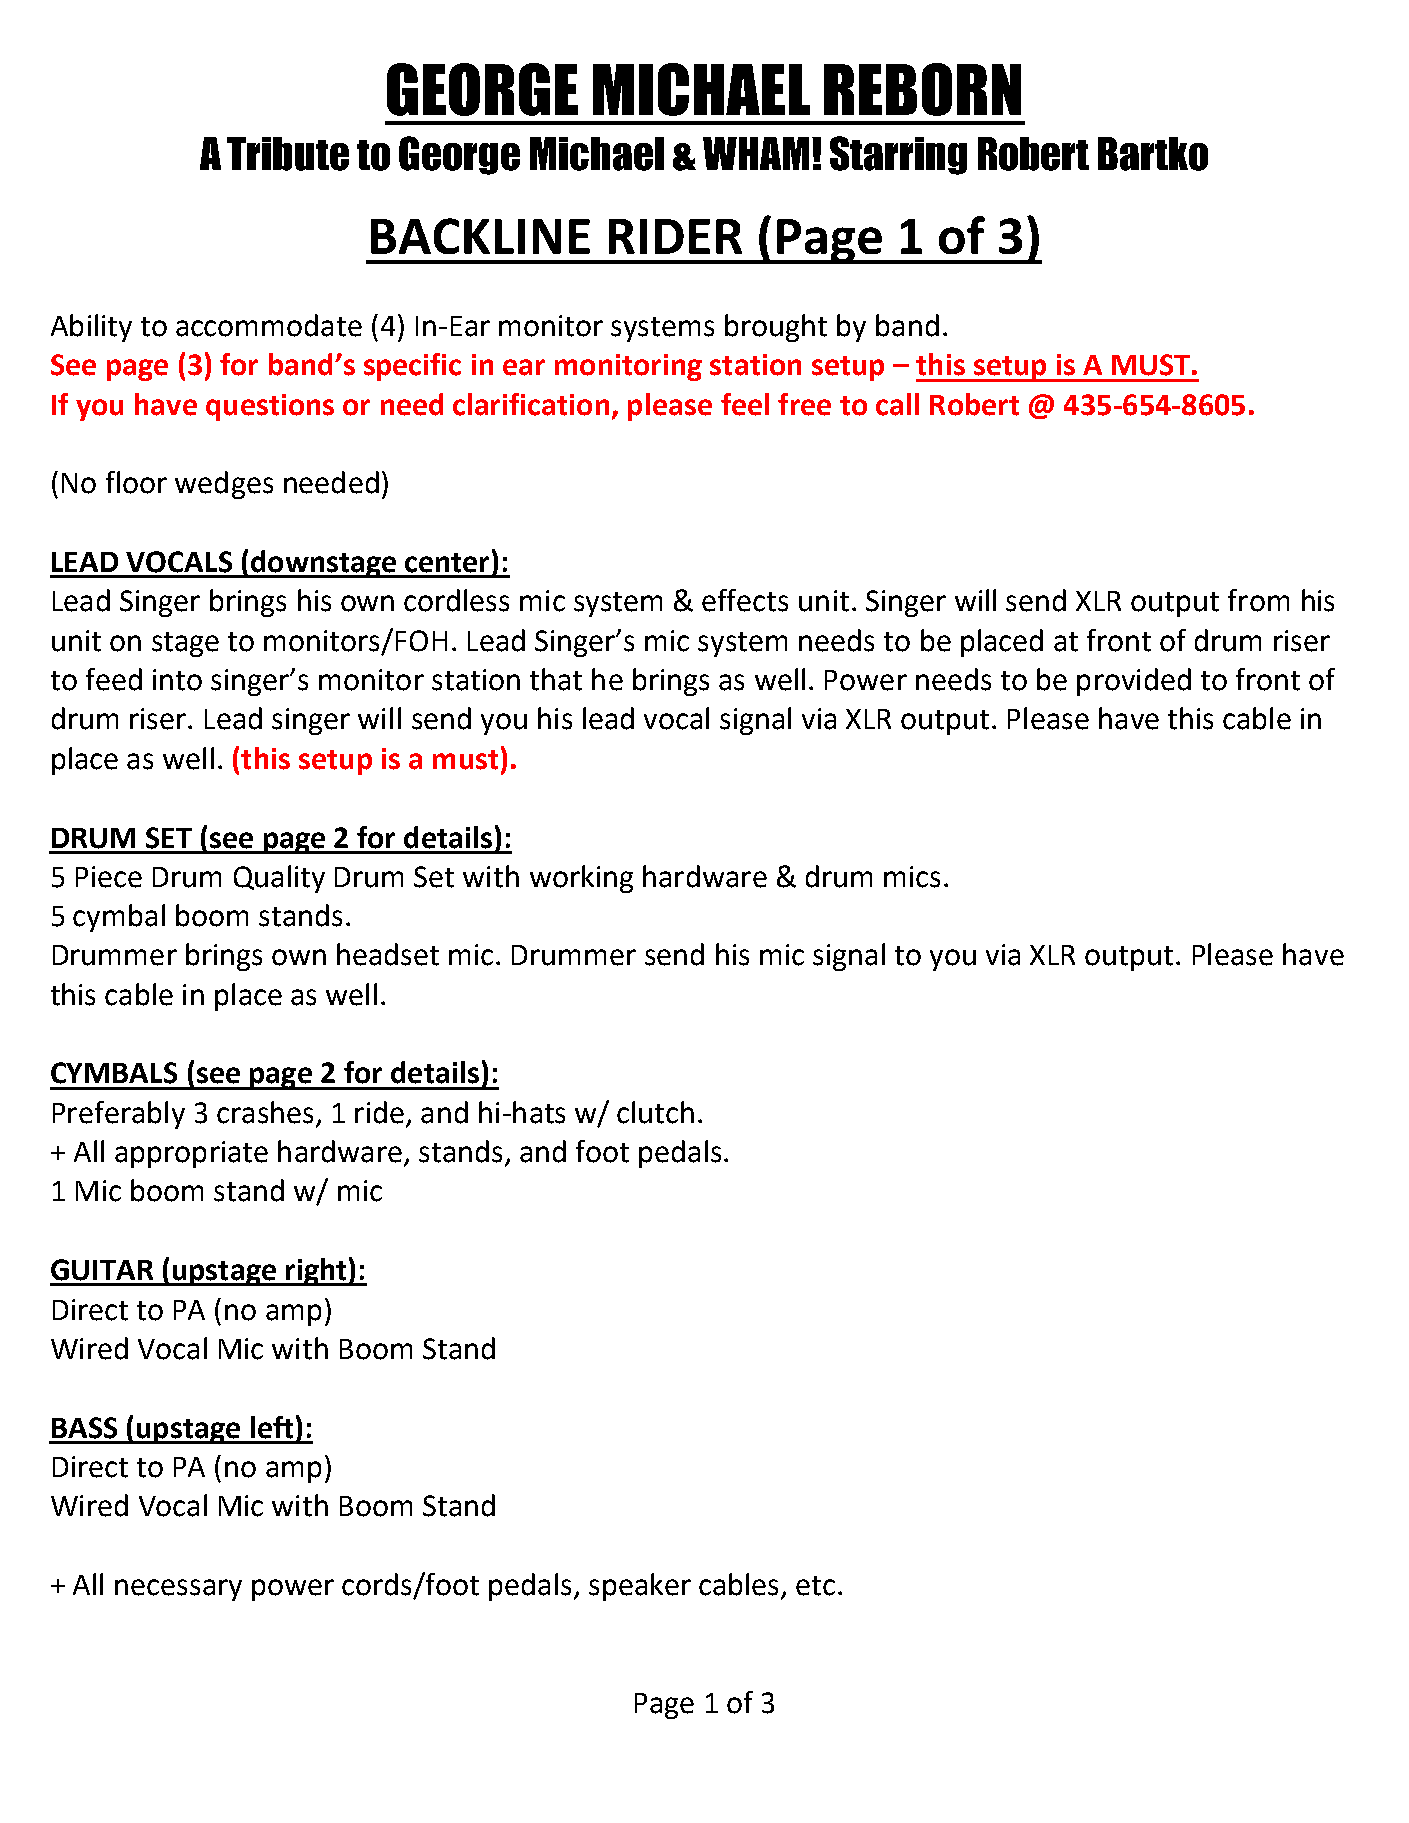  What do you see at coordinates (581, 879) in the screenshot?
I see `working` at bounding box center [581, 879].
